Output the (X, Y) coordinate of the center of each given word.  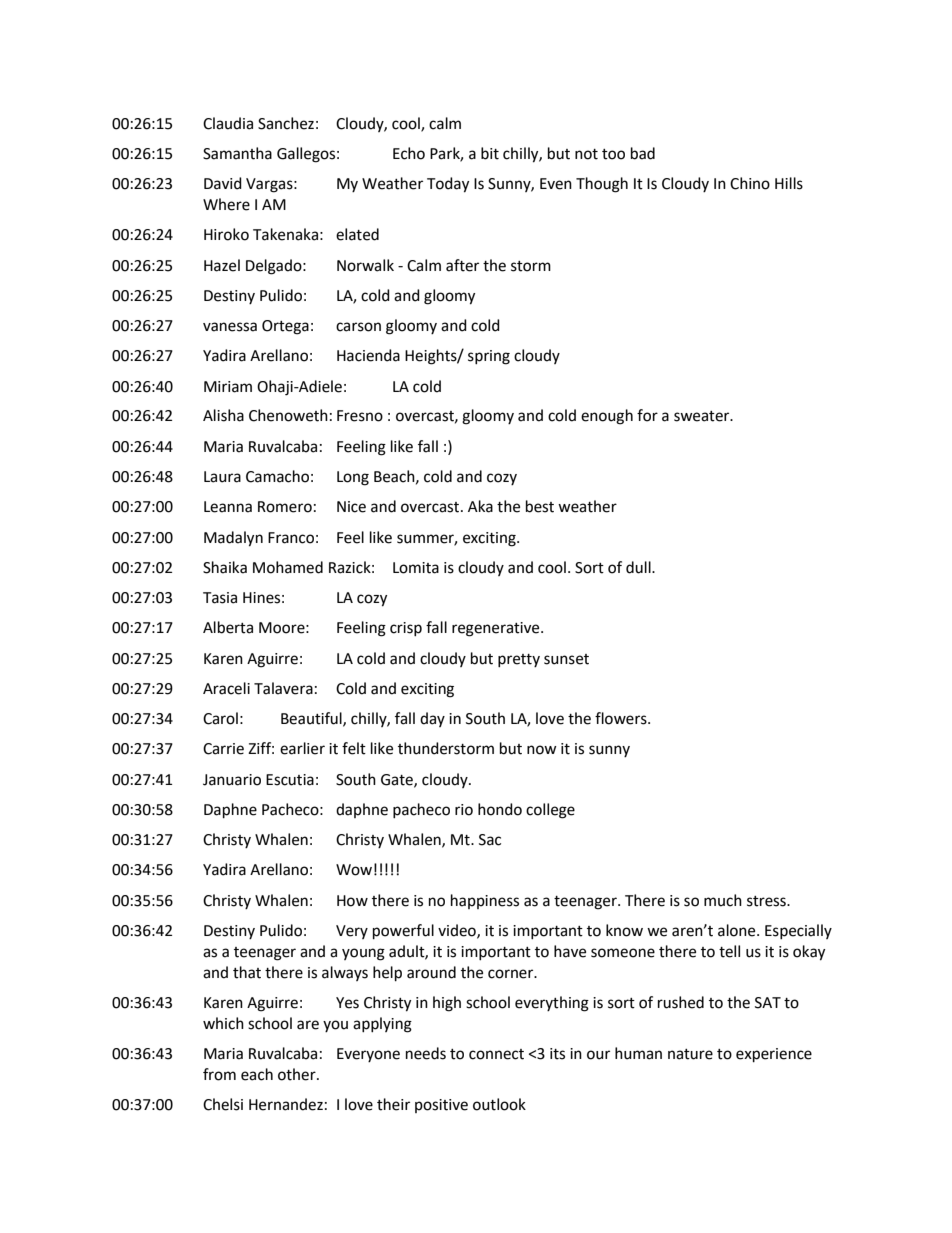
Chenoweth (288, 415)
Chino (750, 183)
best (540, 506)
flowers (622, 718)
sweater (703, 416)
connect (496, 1054)
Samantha (237, 153)
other (298, 1074)
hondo (500, 809)
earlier (302, 748)
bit (490, 153)
